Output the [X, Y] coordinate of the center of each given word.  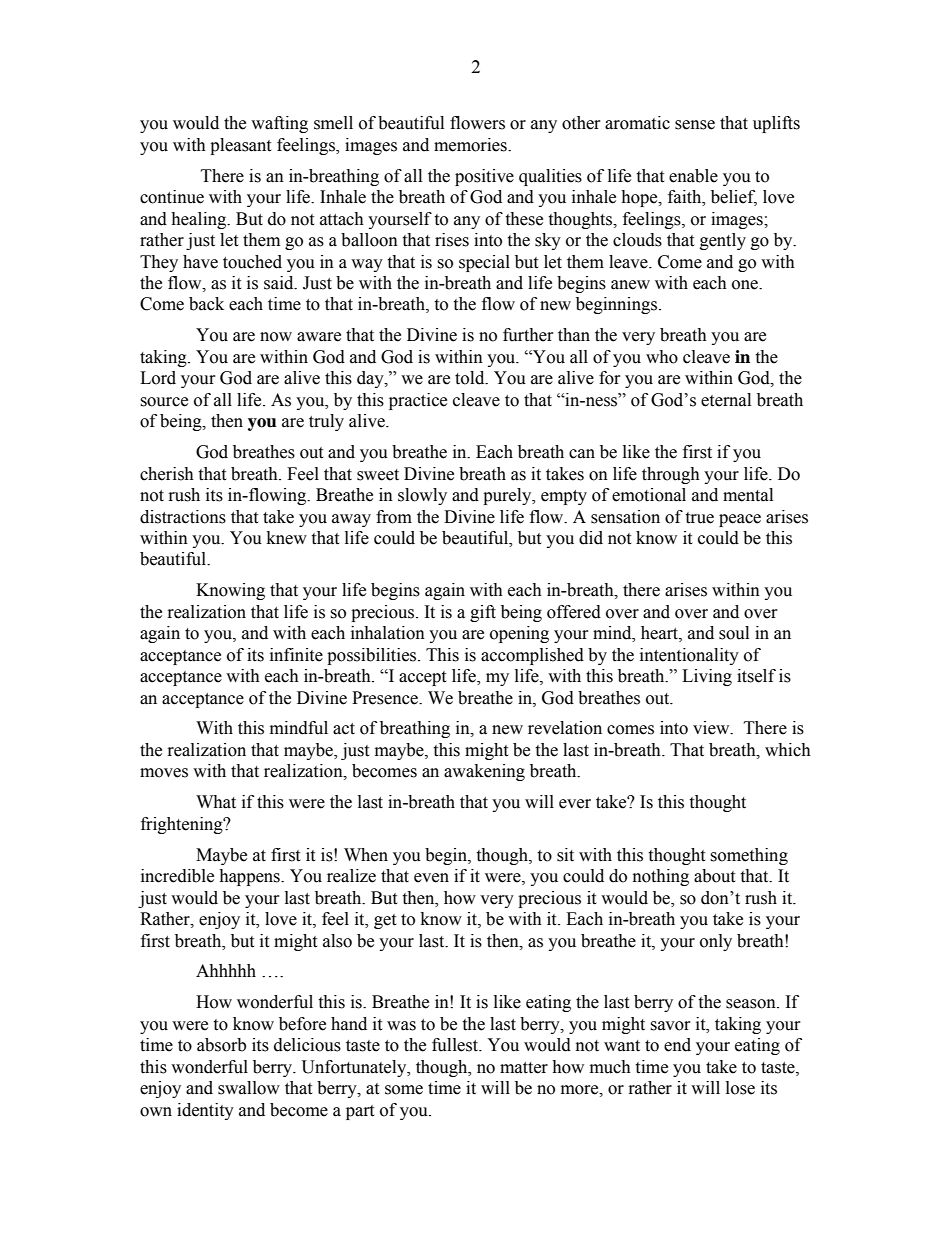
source [164, 402]
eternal [726, 400]
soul [734, 633]
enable [693, 176]
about [714, 876]
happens [250, 877]
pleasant [240, 146]
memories [471, 145]
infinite [296, 655]
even [431, 878]
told [471, 378]
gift [483, 613]
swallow [249, 1088]
